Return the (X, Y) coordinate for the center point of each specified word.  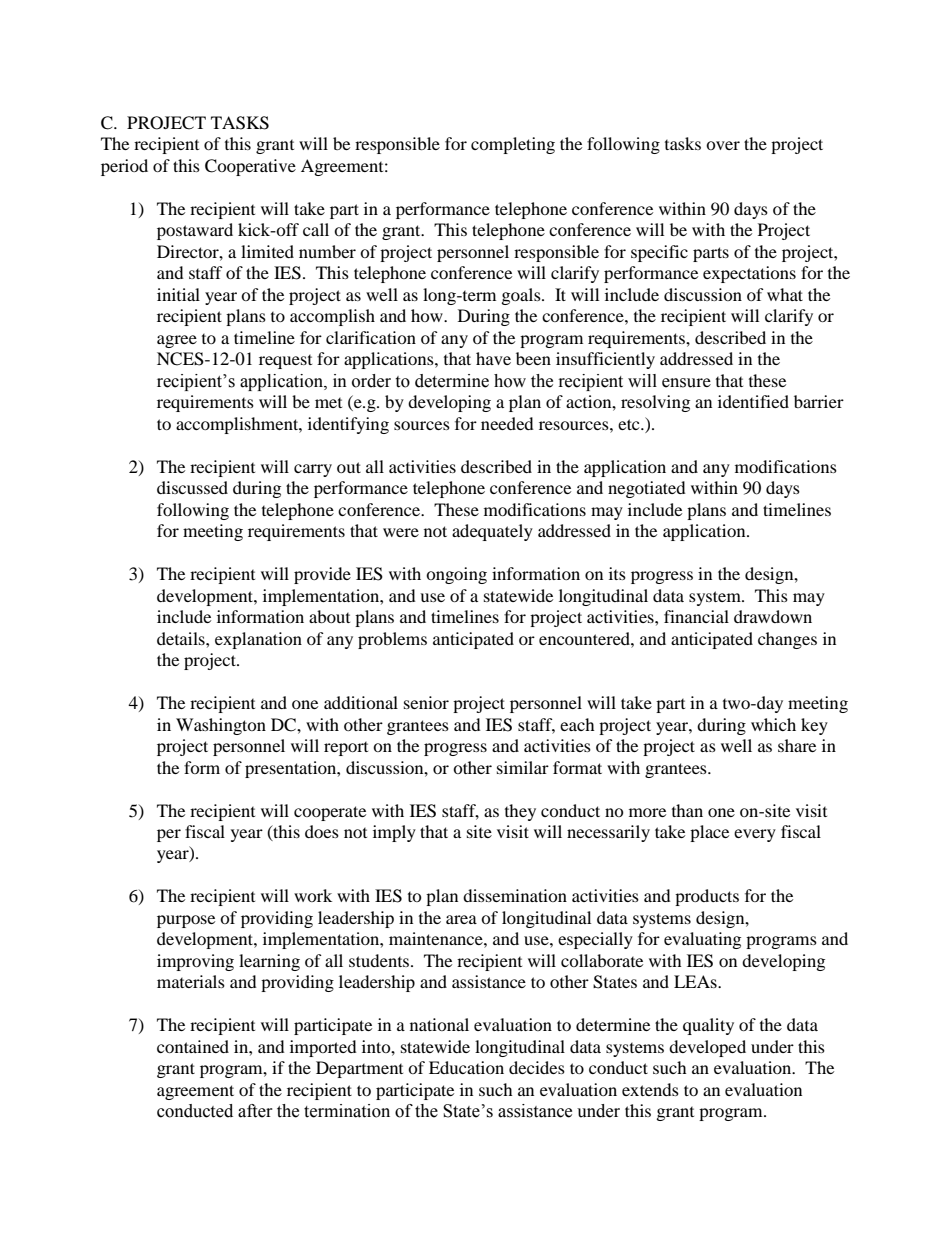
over (723, 145)
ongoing (456, 575)
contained (193, 1046)
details (182, 638)
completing (513, 145)
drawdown (773, 616)
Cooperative (250, 167)
